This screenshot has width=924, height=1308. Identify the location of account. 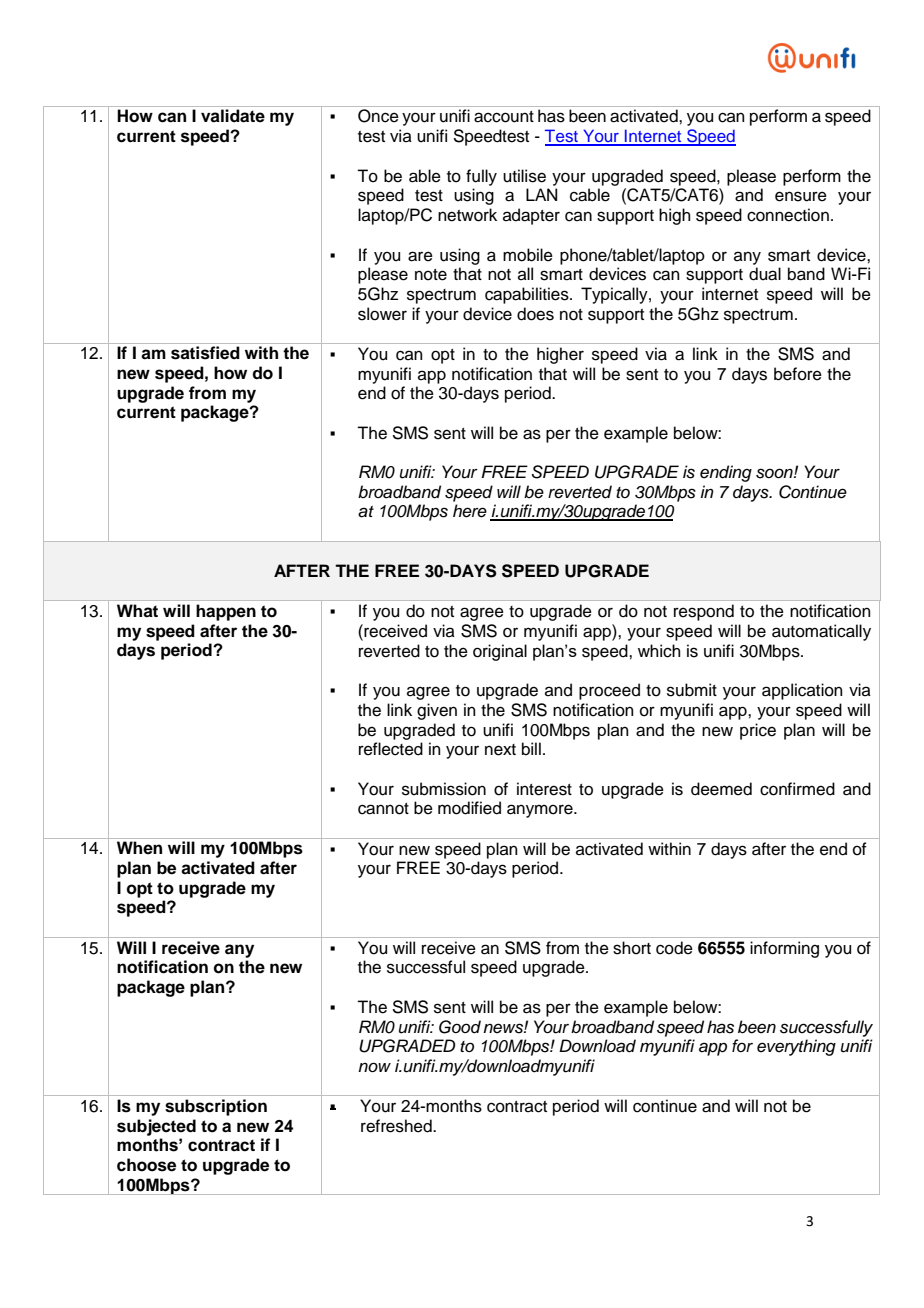
(504, 117).
